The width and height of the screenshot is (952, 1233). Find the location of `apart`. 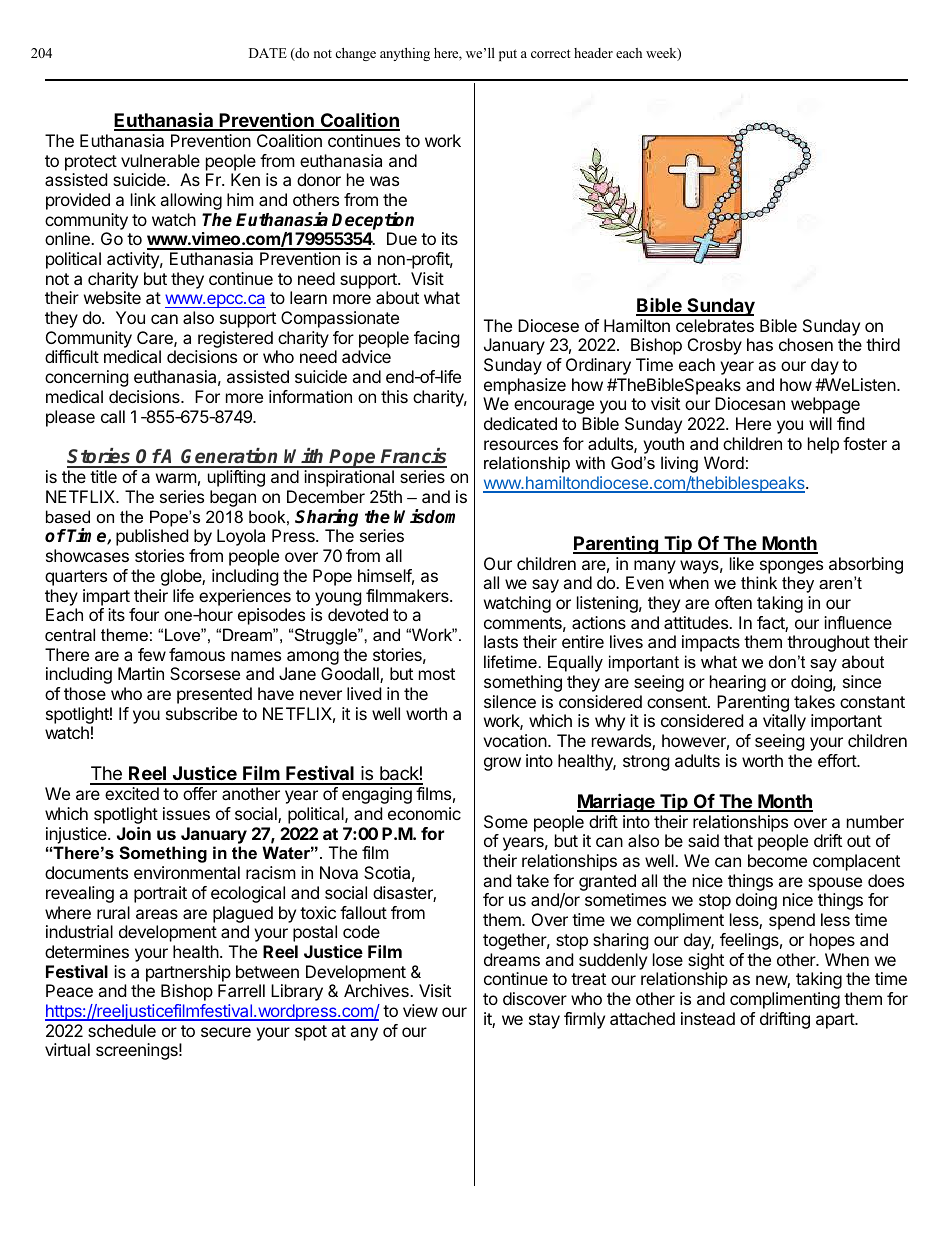

apart is located at coordinates (836, 1021).
